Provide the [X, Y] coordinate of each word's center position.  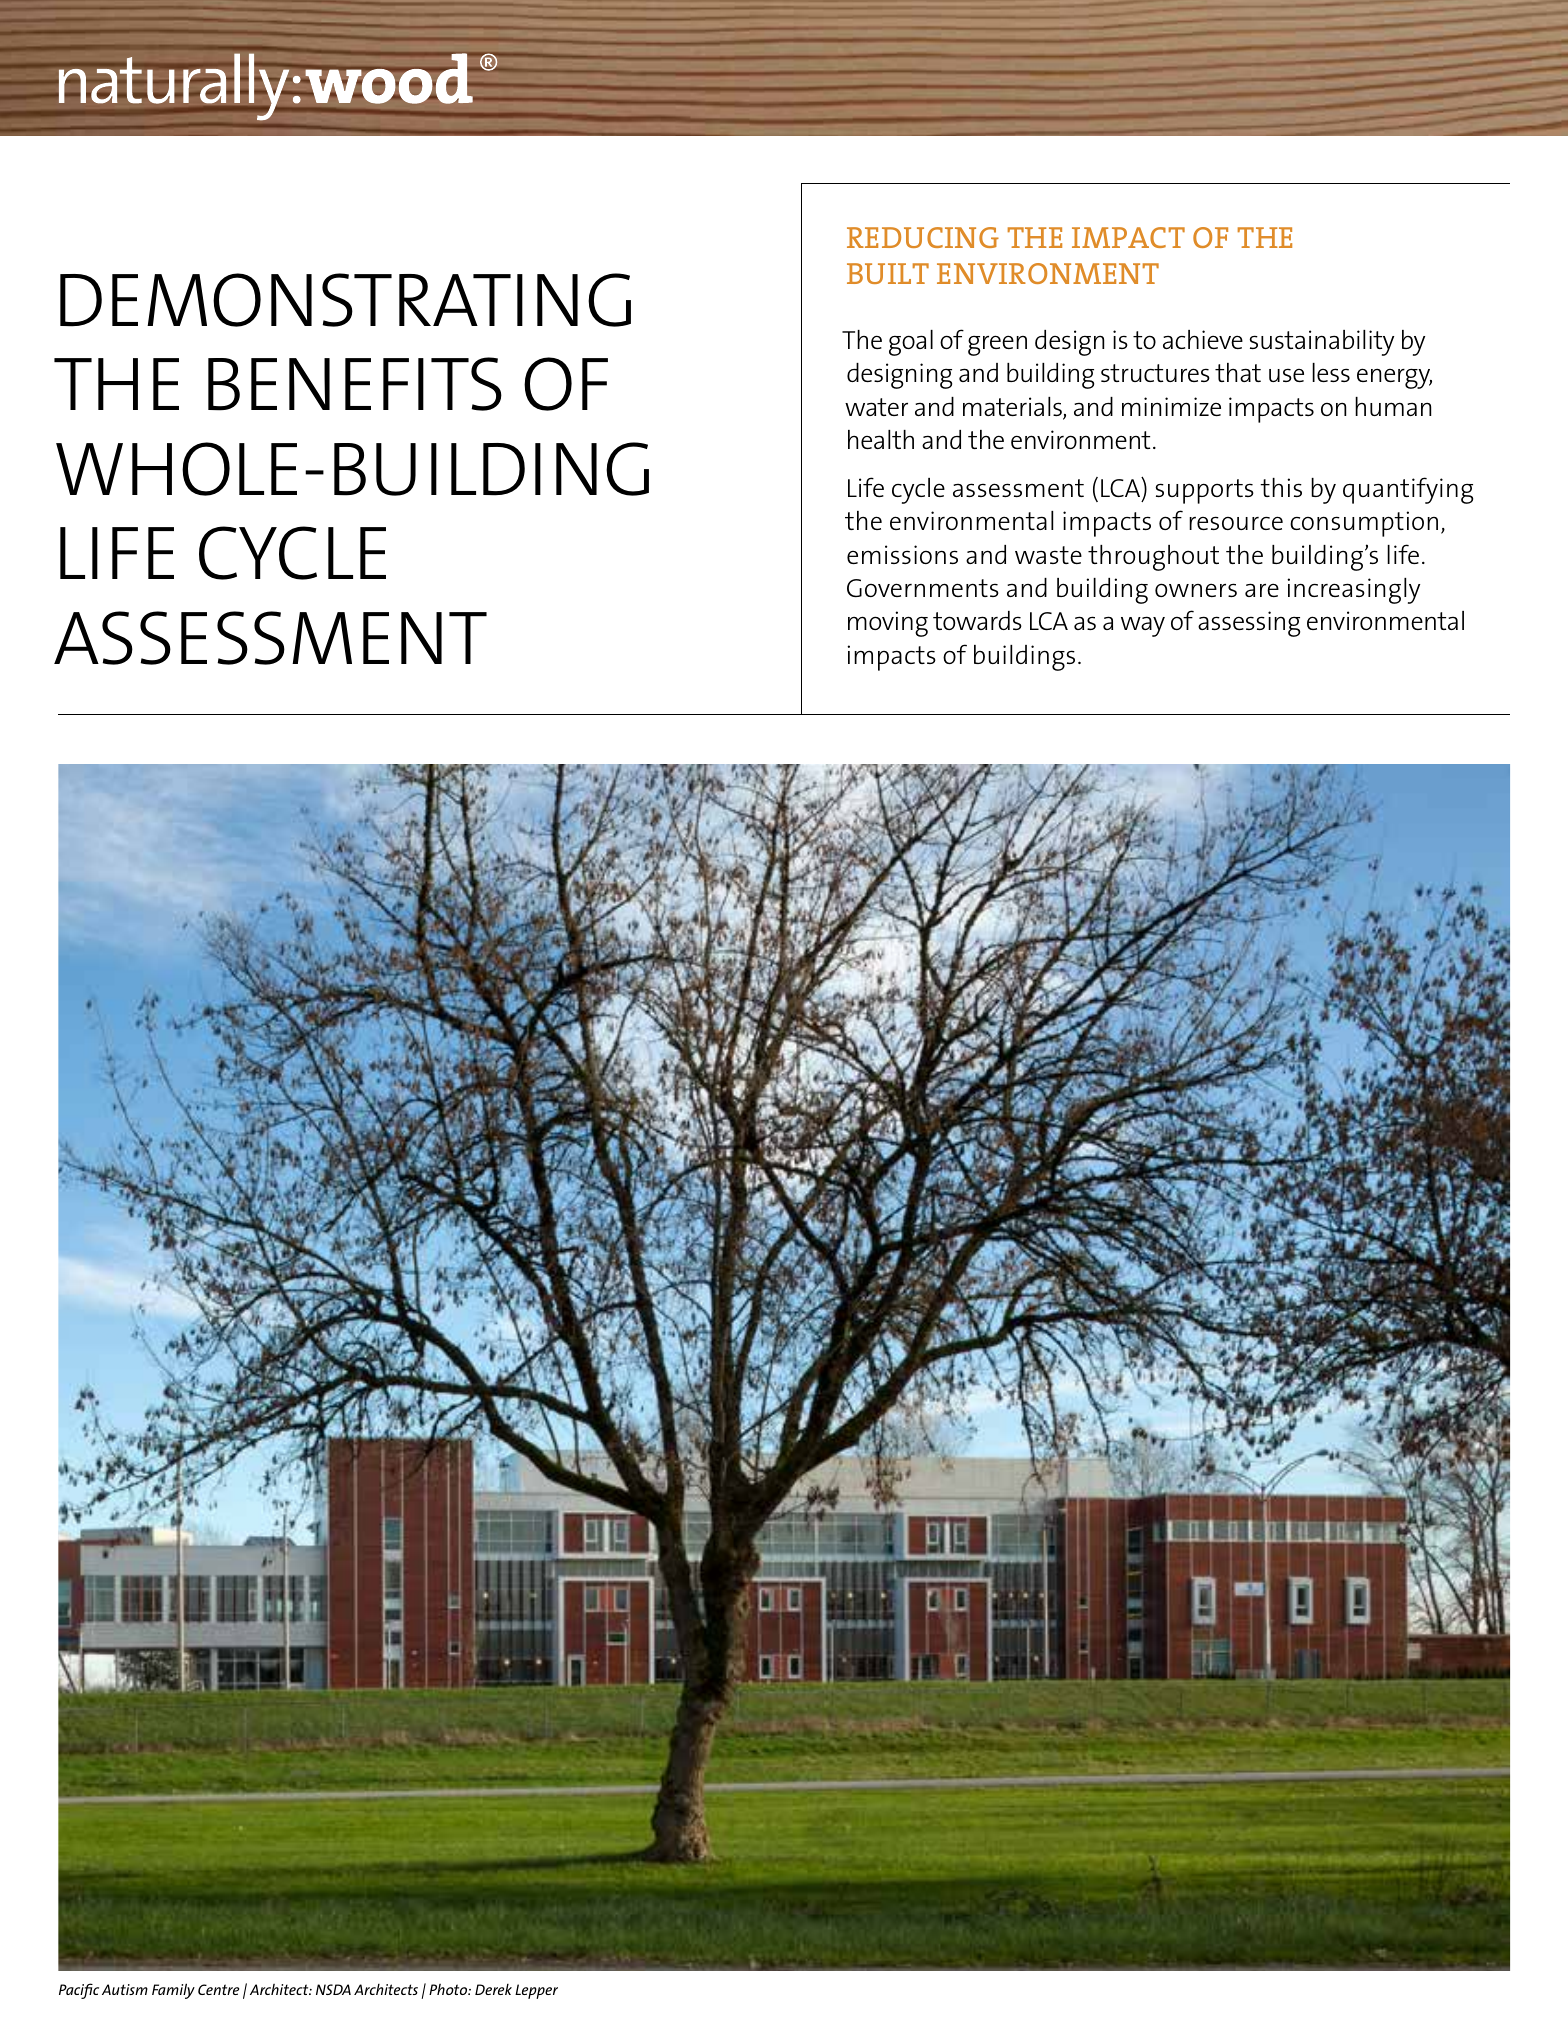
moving [888, 624]
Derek [493, 1989]
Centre [218, 1989]
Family [173, 1991]
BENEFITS [355, 384]
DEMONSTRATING [345, 300]
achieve [1203, 339]
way [1143, 626]
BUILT [888, 273]
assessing [1249, 624]
